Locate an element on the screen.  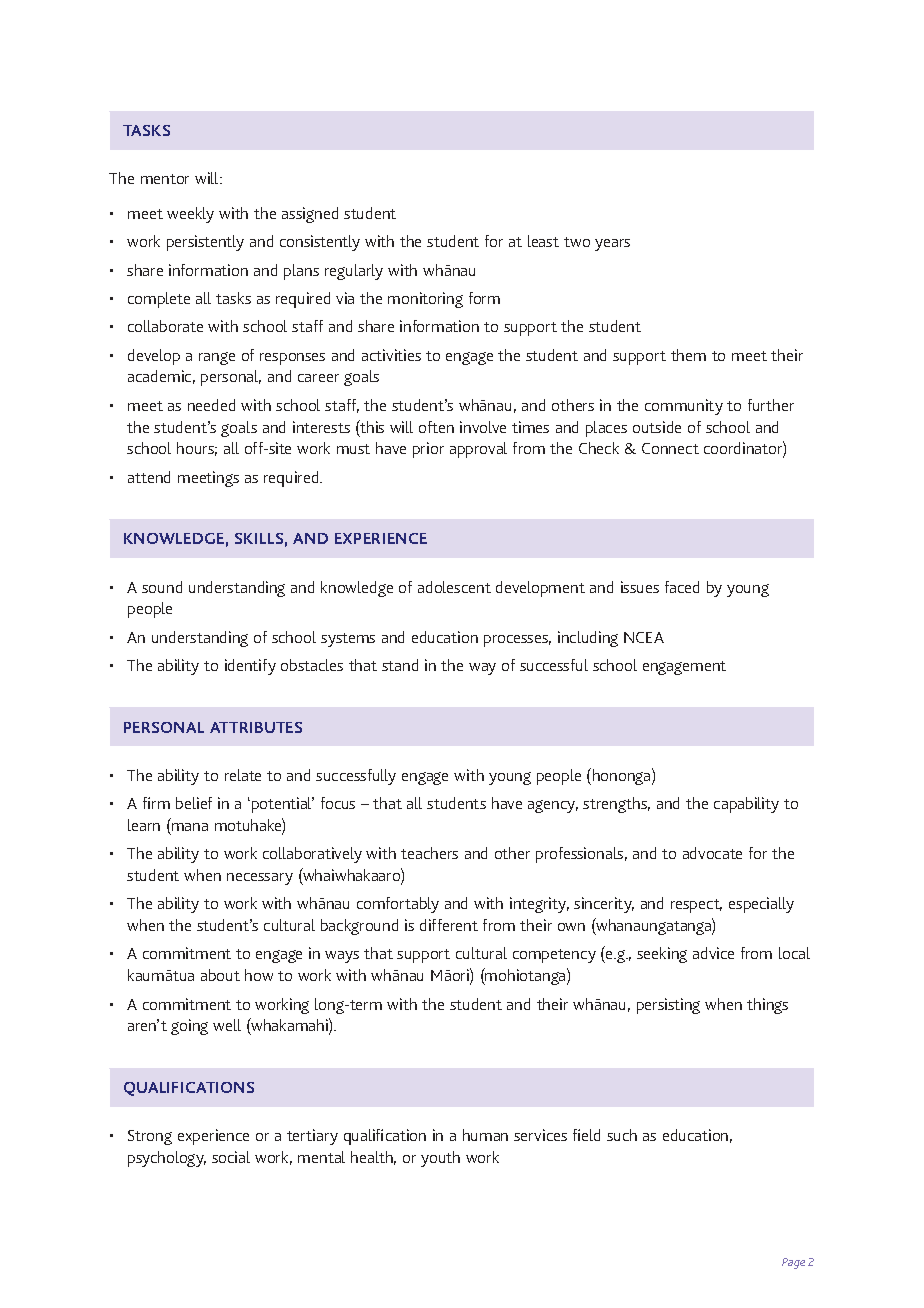
social is located at coordinates (231, 1157).
